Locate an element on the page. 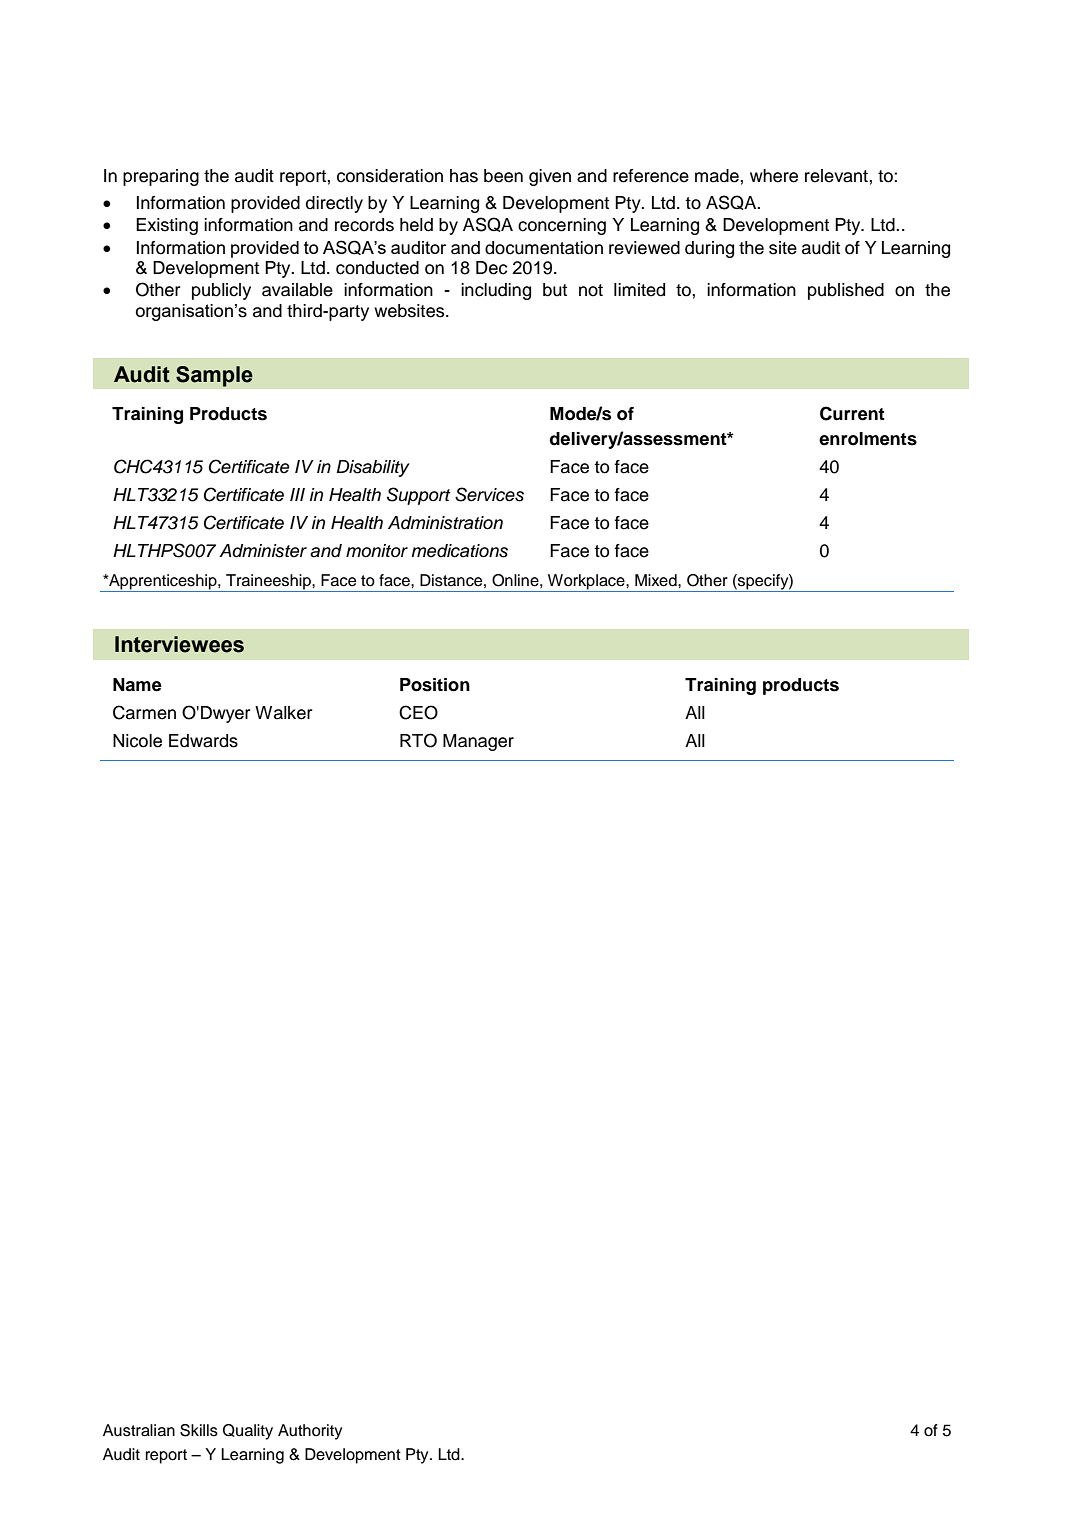  Edwards is located at coordinates (203, 741).
